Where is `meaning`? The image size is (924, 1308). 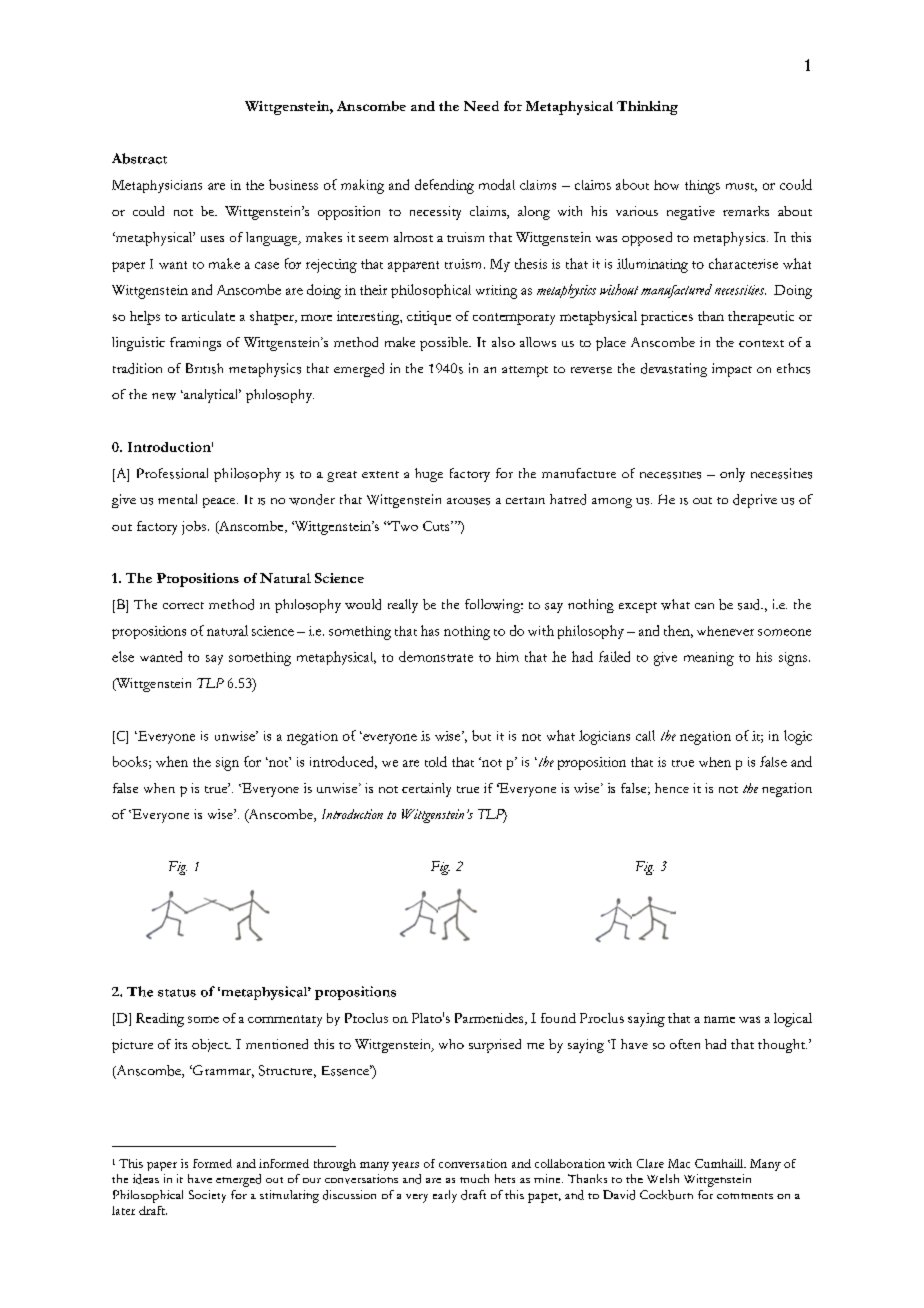
meaning is located at coordinates (709, 659).
